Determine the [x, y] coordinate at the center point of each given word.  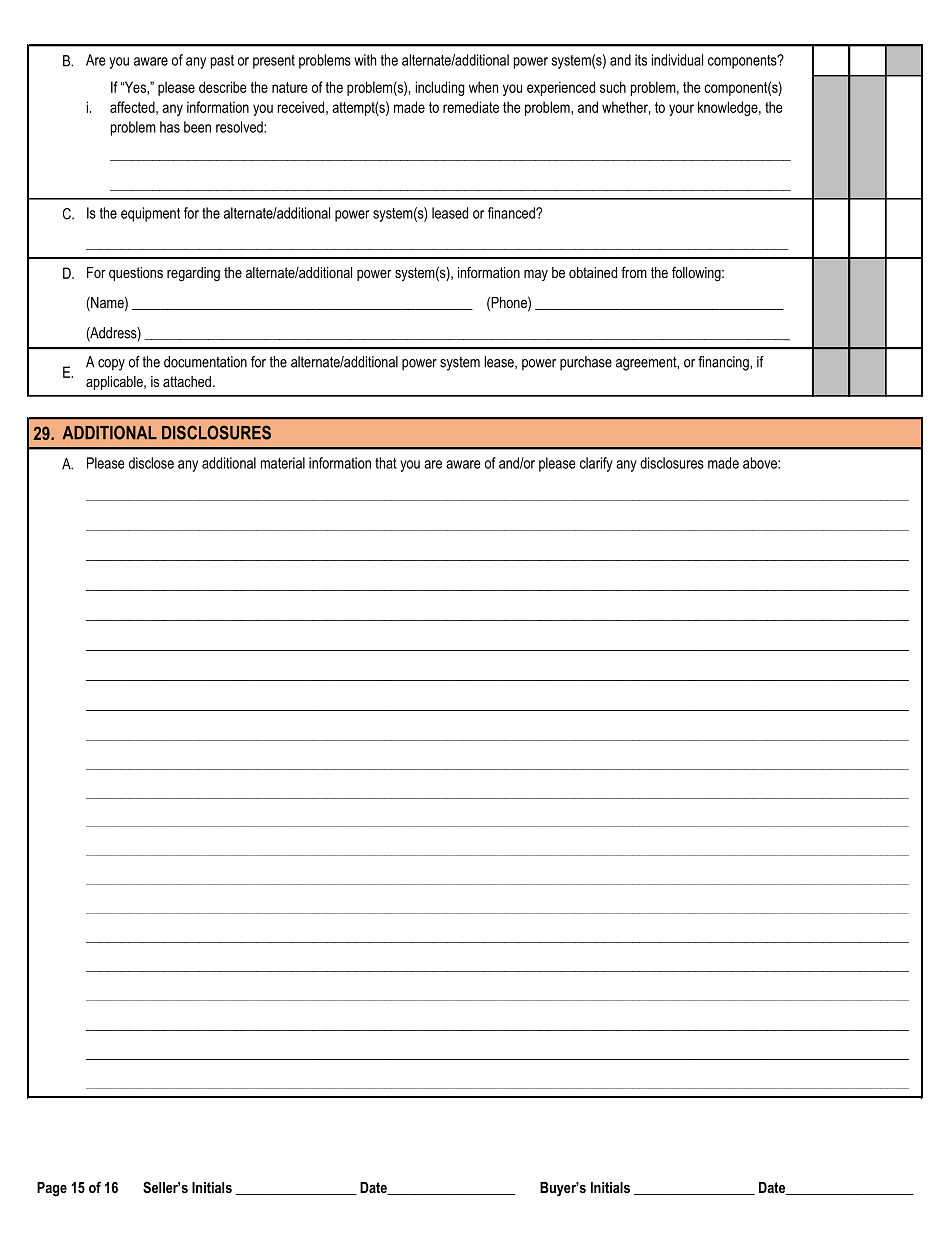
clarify [596, 464]
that [386, 463]
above [761, 463]
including [440, 88]
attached [187, 381]
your [681, 110]
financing [724, 363]
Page [52, 1189]
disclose [151, 463]
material [283, 463]
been [197, 127]
